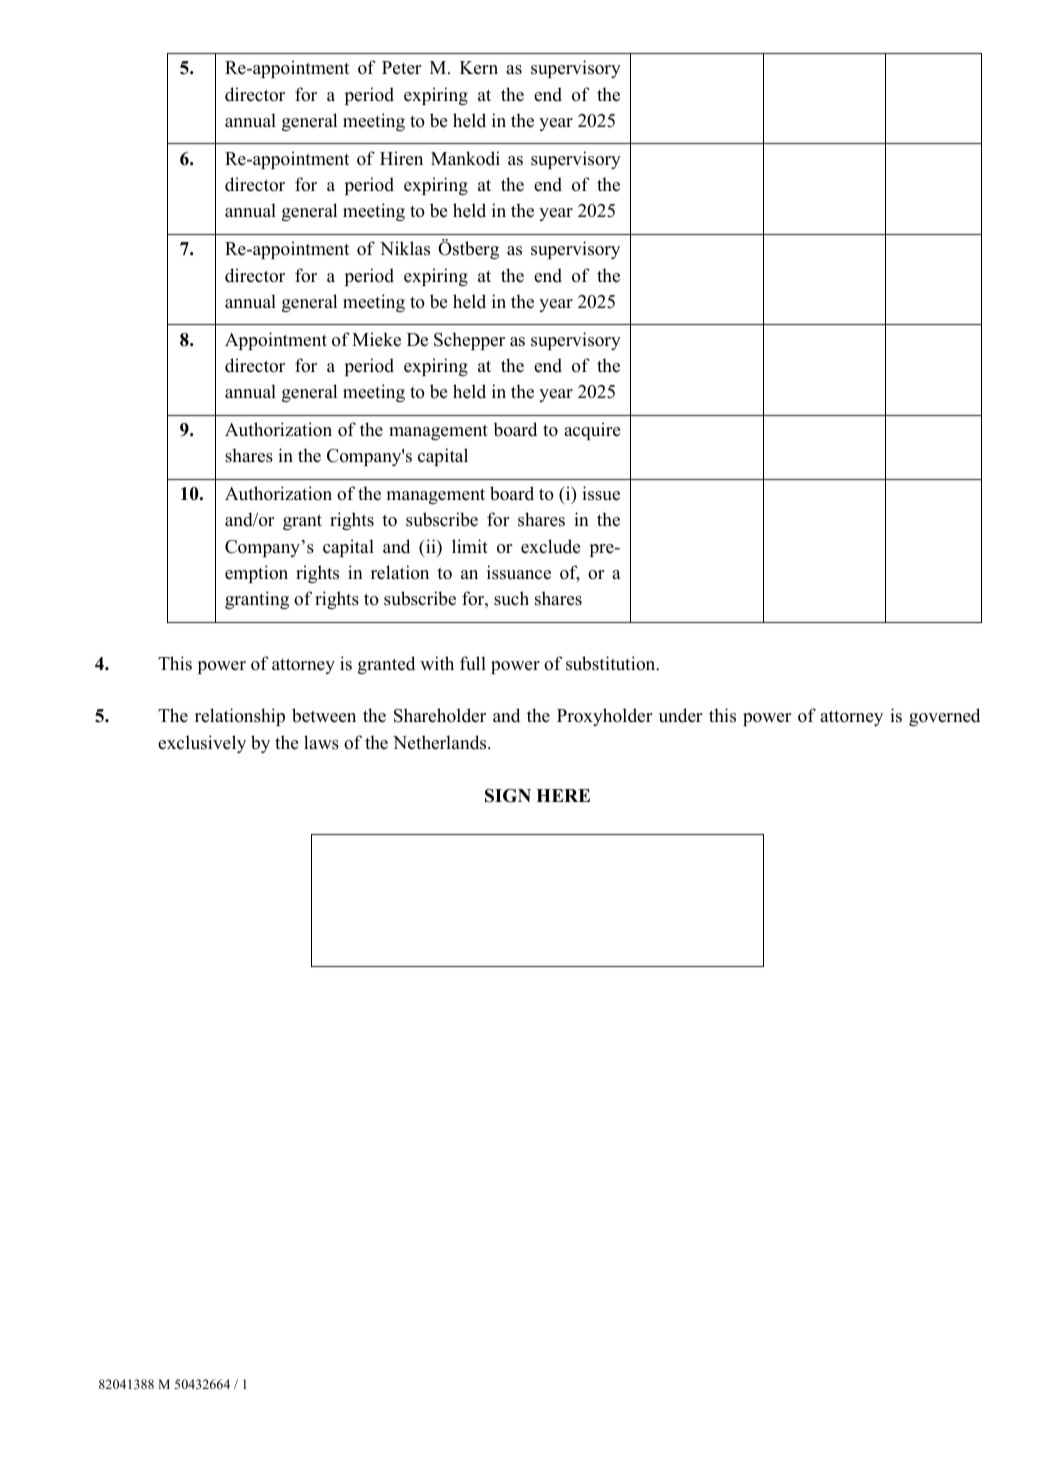 This document has width=1046, height=1479. What do you see at coordinates (601, 493) in the document?
I see `issue` at bounding box center [601, 493].
